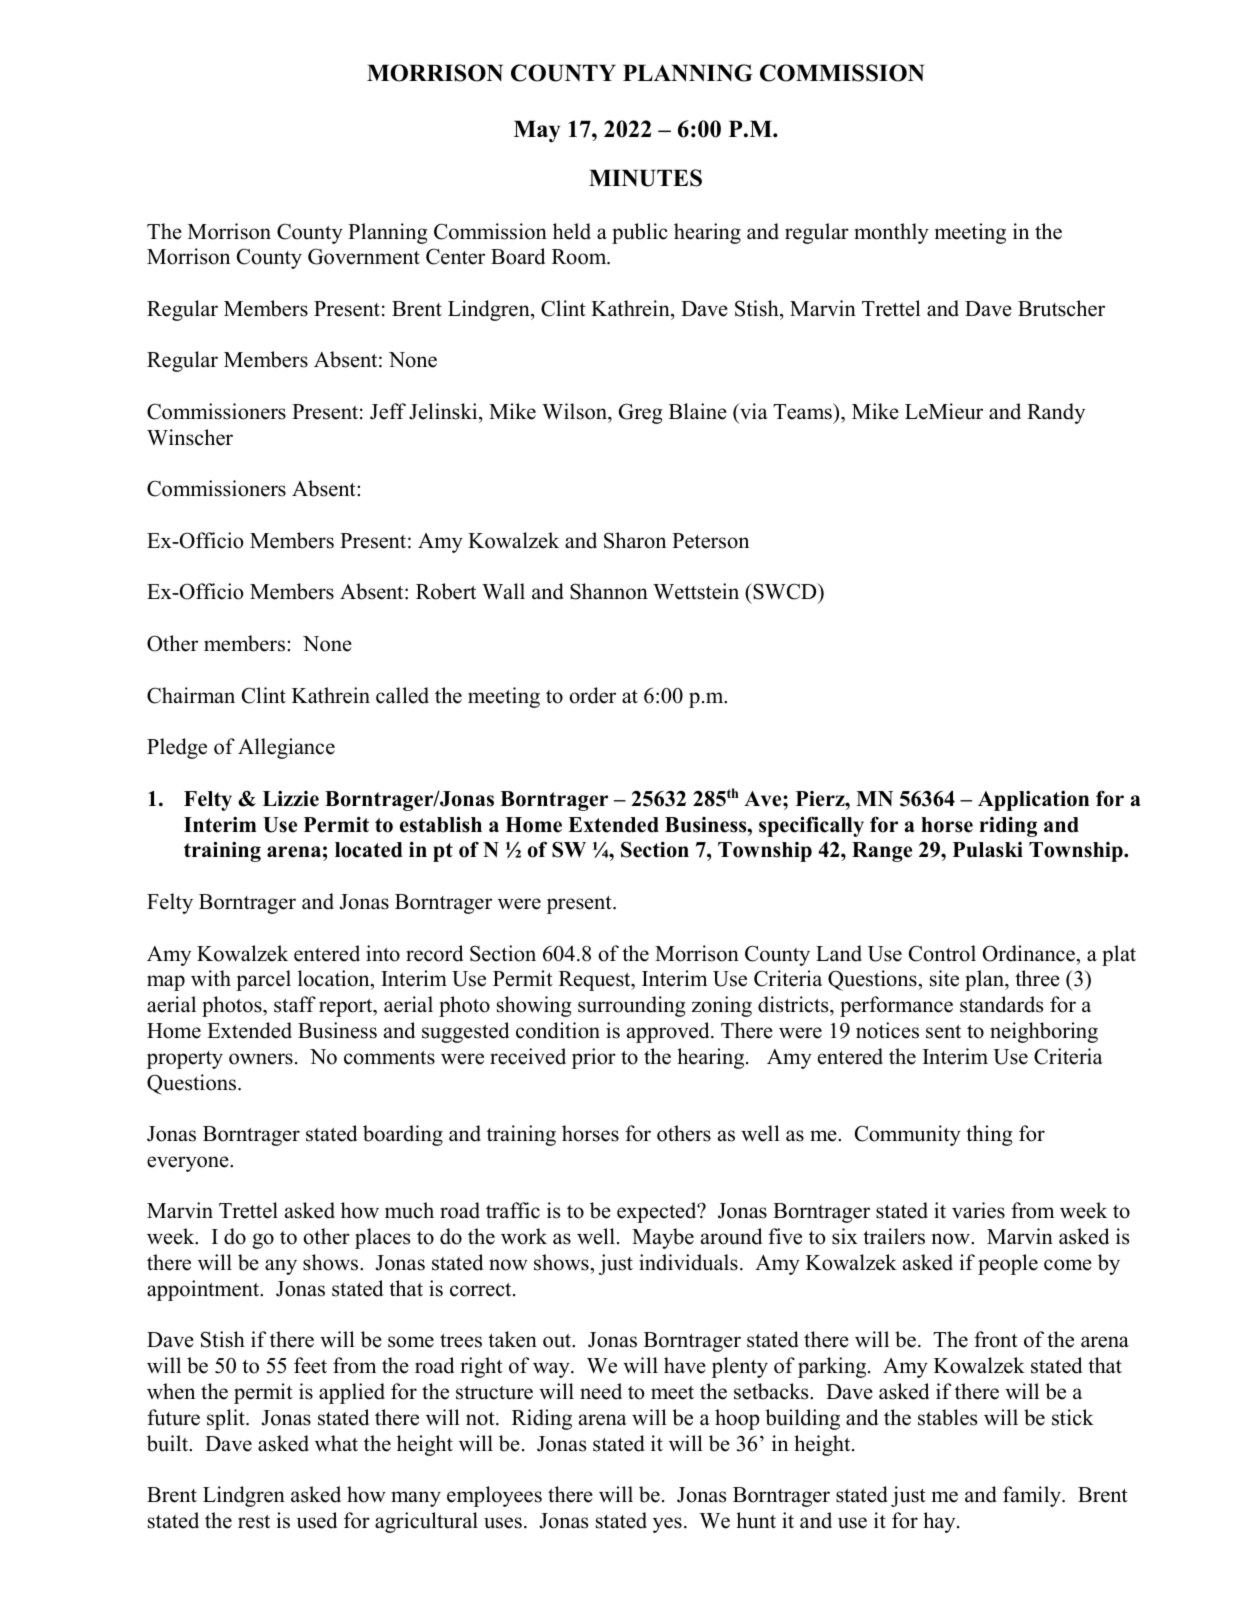 This document has height=1615, width=1248. I want to click on yes, so click(667, 1525).
